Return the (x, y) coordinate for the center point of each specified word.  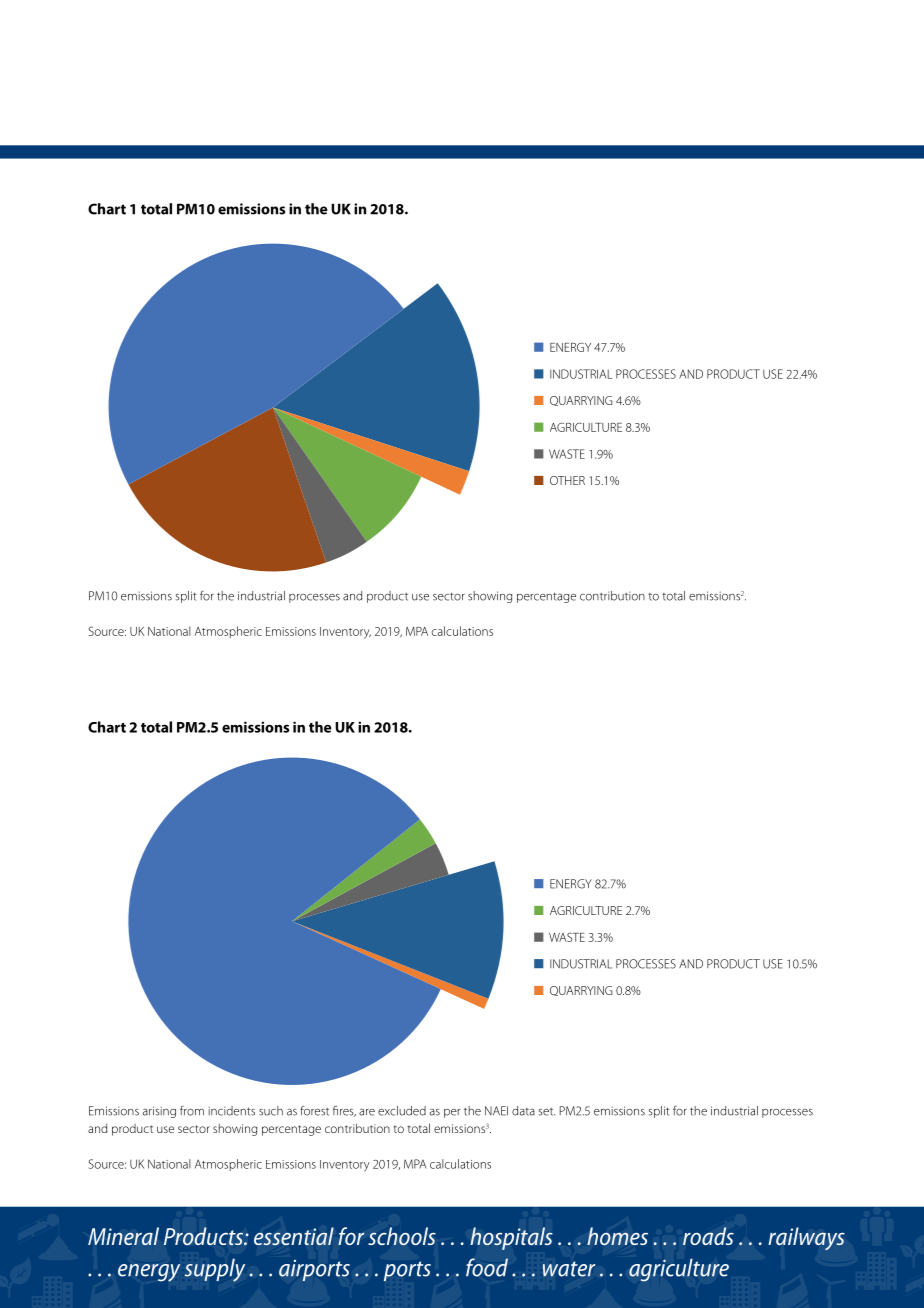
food (487, 1267)
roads (708, 1236)
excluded (402, 1111)
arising (159, 1112)
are (367, 1112)
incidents (232, 1111)
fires (344, 1111)
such (271, 1111)
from (192, 1111)
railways (806, 1239)
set (547, 1112)
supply (214, 1270)
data (523, 1111)
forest (314, 1110)
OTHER (567, 480)
